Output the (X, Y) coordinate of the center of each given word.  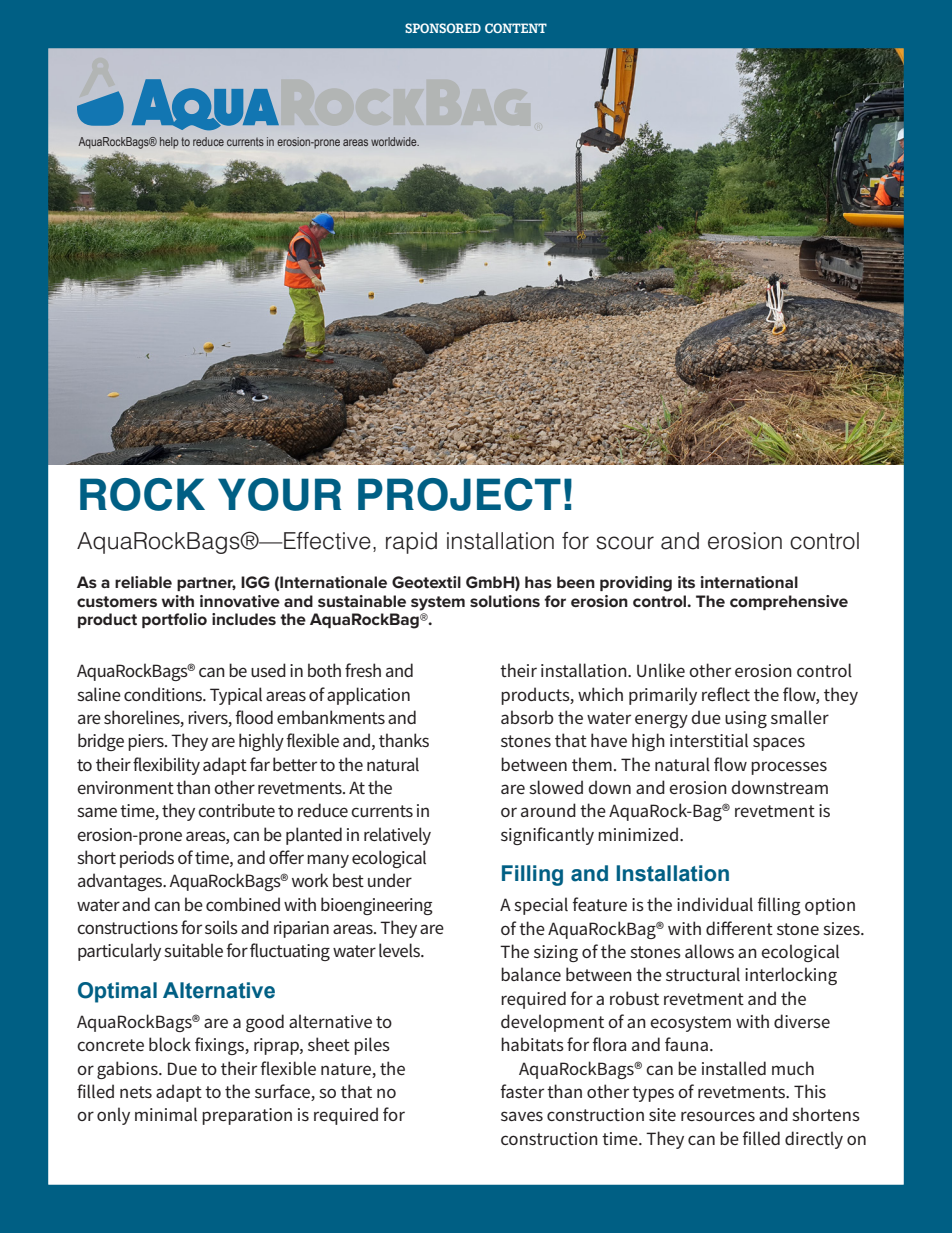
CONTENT (516, 28)
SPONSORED (443, 28)
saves (522, 1116)
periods (147, 859)
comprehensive (789, 602)
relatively (397, 836)
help (169, 143)
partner (206, 584)
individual (715, 904)
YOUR (279, 494)
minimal (166, 1114)
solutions (505, 601)
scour (625, 543)
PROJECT (459, 494)
